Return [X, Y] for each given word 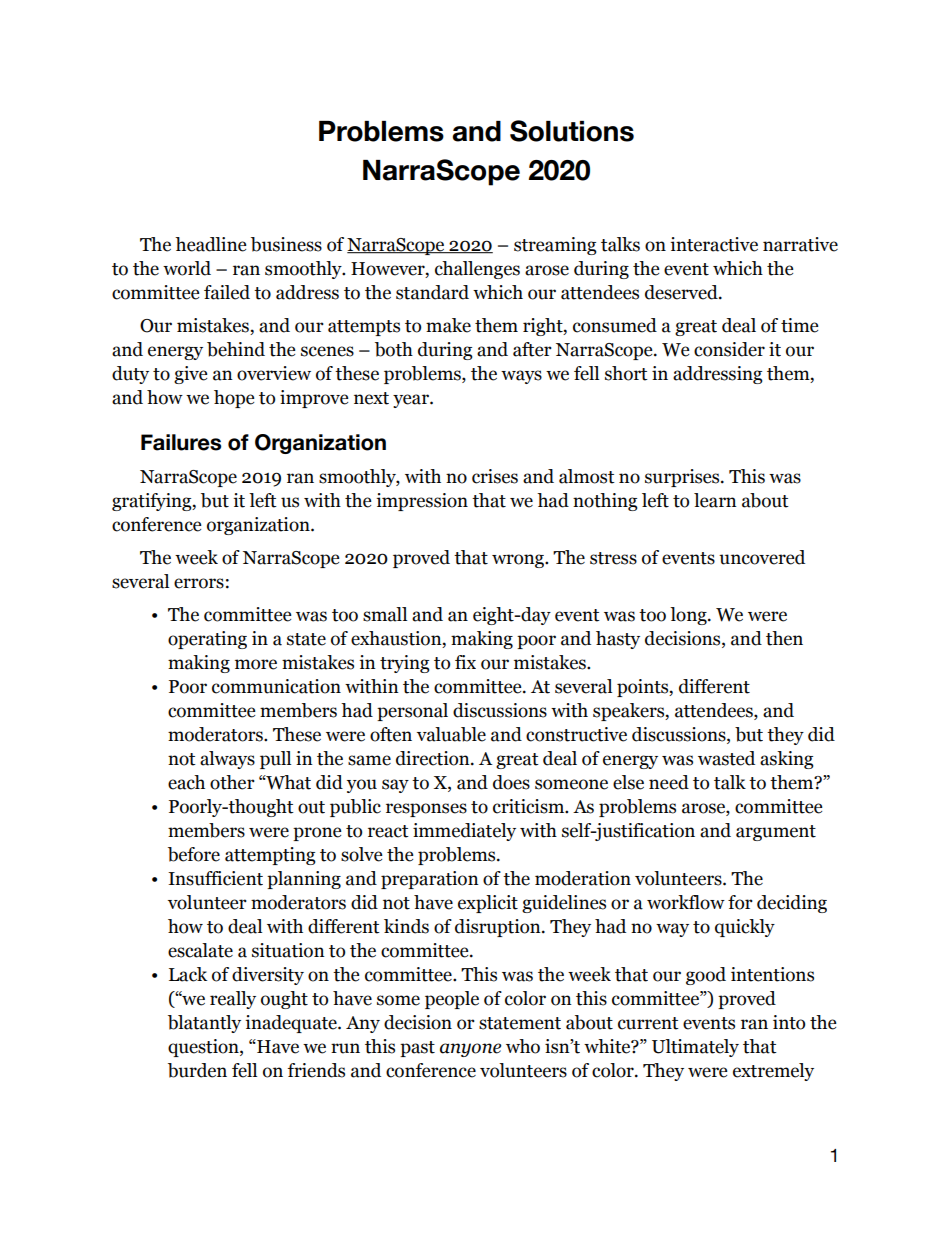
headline [211, 244]
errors [199, 583]
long [689, 616]
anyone [471, 1050]
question [204, 1048]
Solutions [572, 131]
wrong [519, 561]
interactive [714, 244]
